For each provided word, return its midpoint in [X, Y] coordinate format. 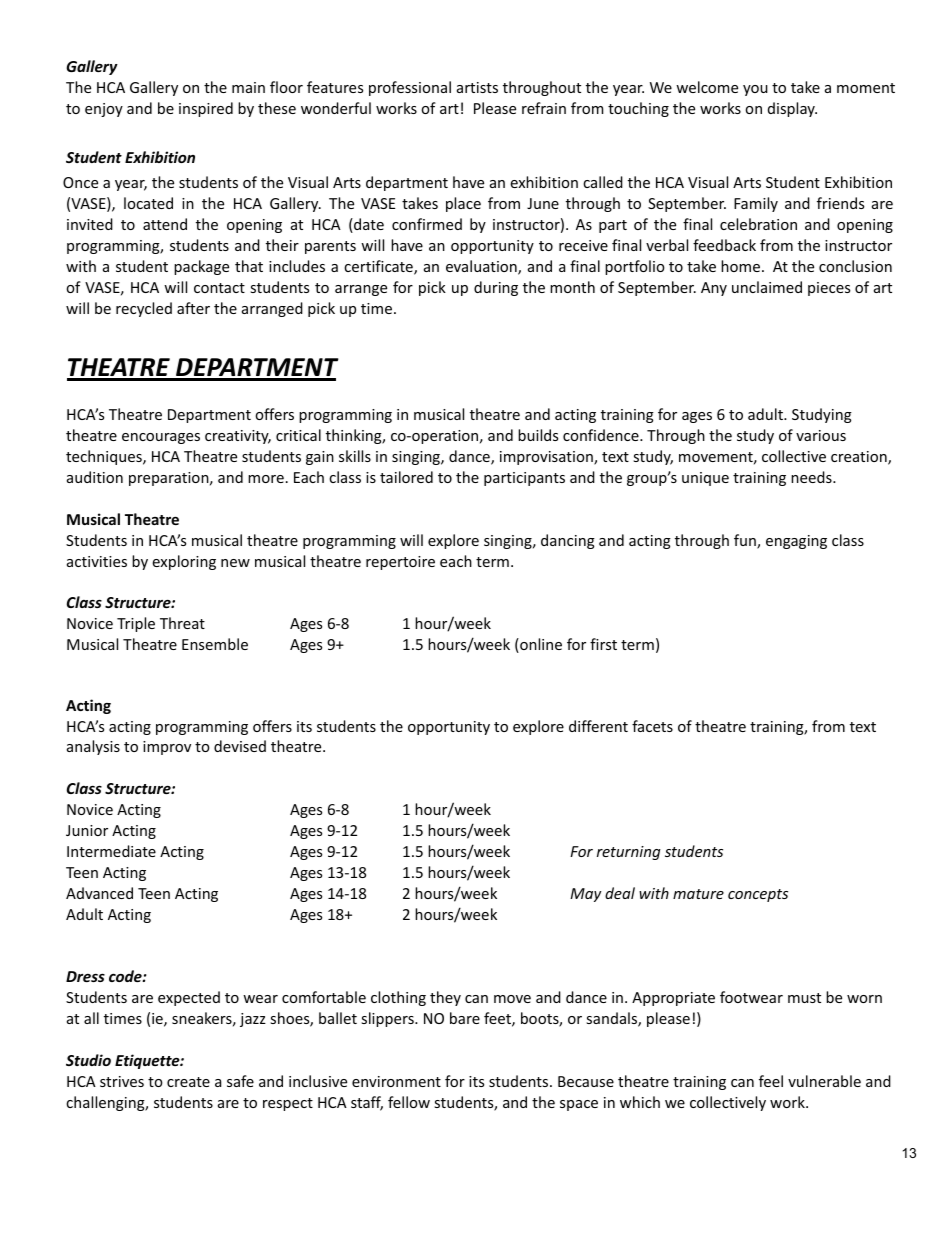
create [188, 1082]
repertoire [400, 563]
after [193, 308]
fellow [409, 1102]
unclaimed [767, 287]
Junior [87, 830]
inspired [206, 109]
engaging [796, 542]
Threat [182, 623]
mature [698, 894]
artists [477, 87]
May [585, 895]
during [496, 288]
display [792, 109]
